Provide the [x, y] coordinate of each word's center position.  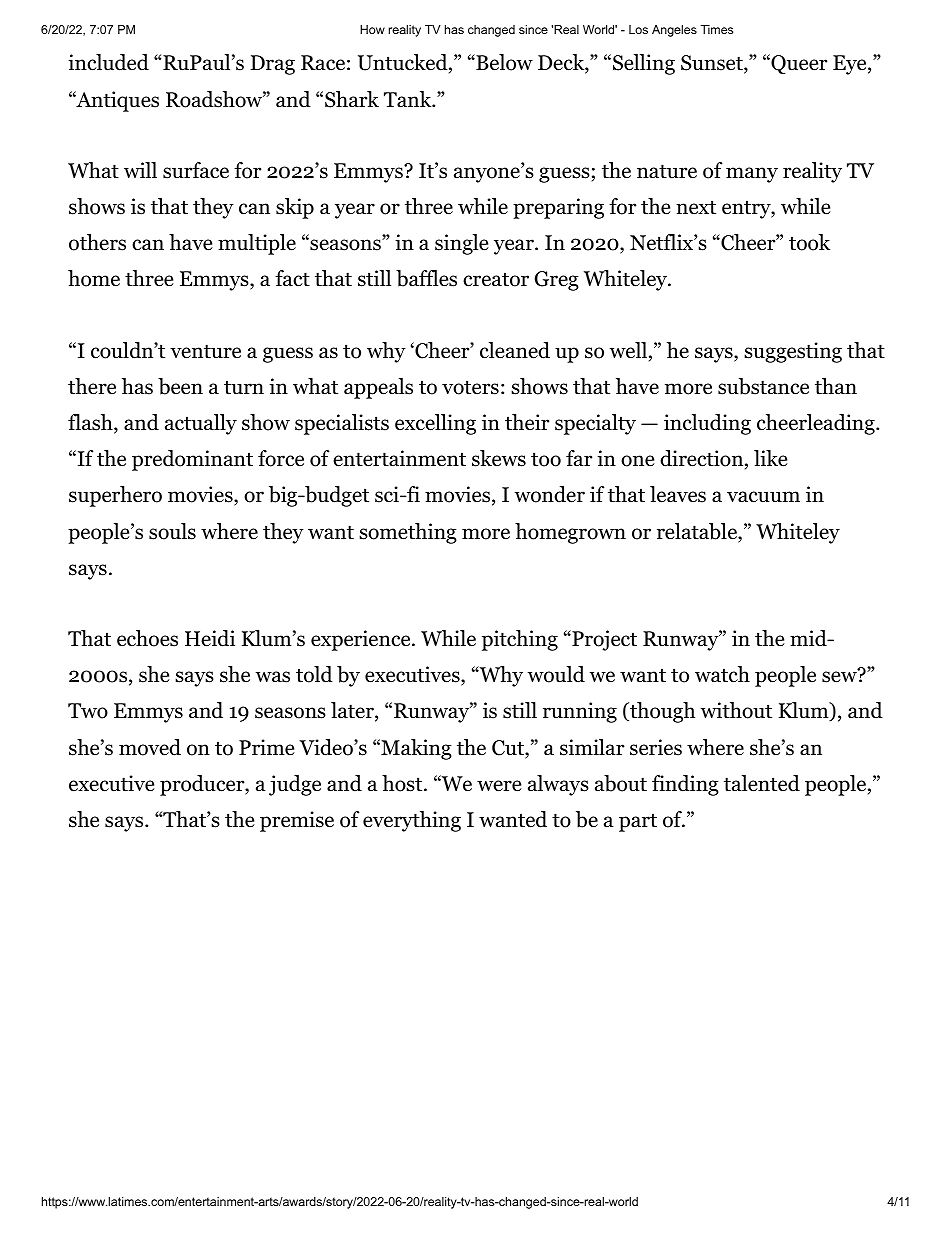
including [707, 424]
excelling [435, 424]
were [499, 786]
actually [201, 424]
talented [762, 783]
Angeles [674, 31]
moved [150, 747]
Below [503, 62]
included [108, 62]
